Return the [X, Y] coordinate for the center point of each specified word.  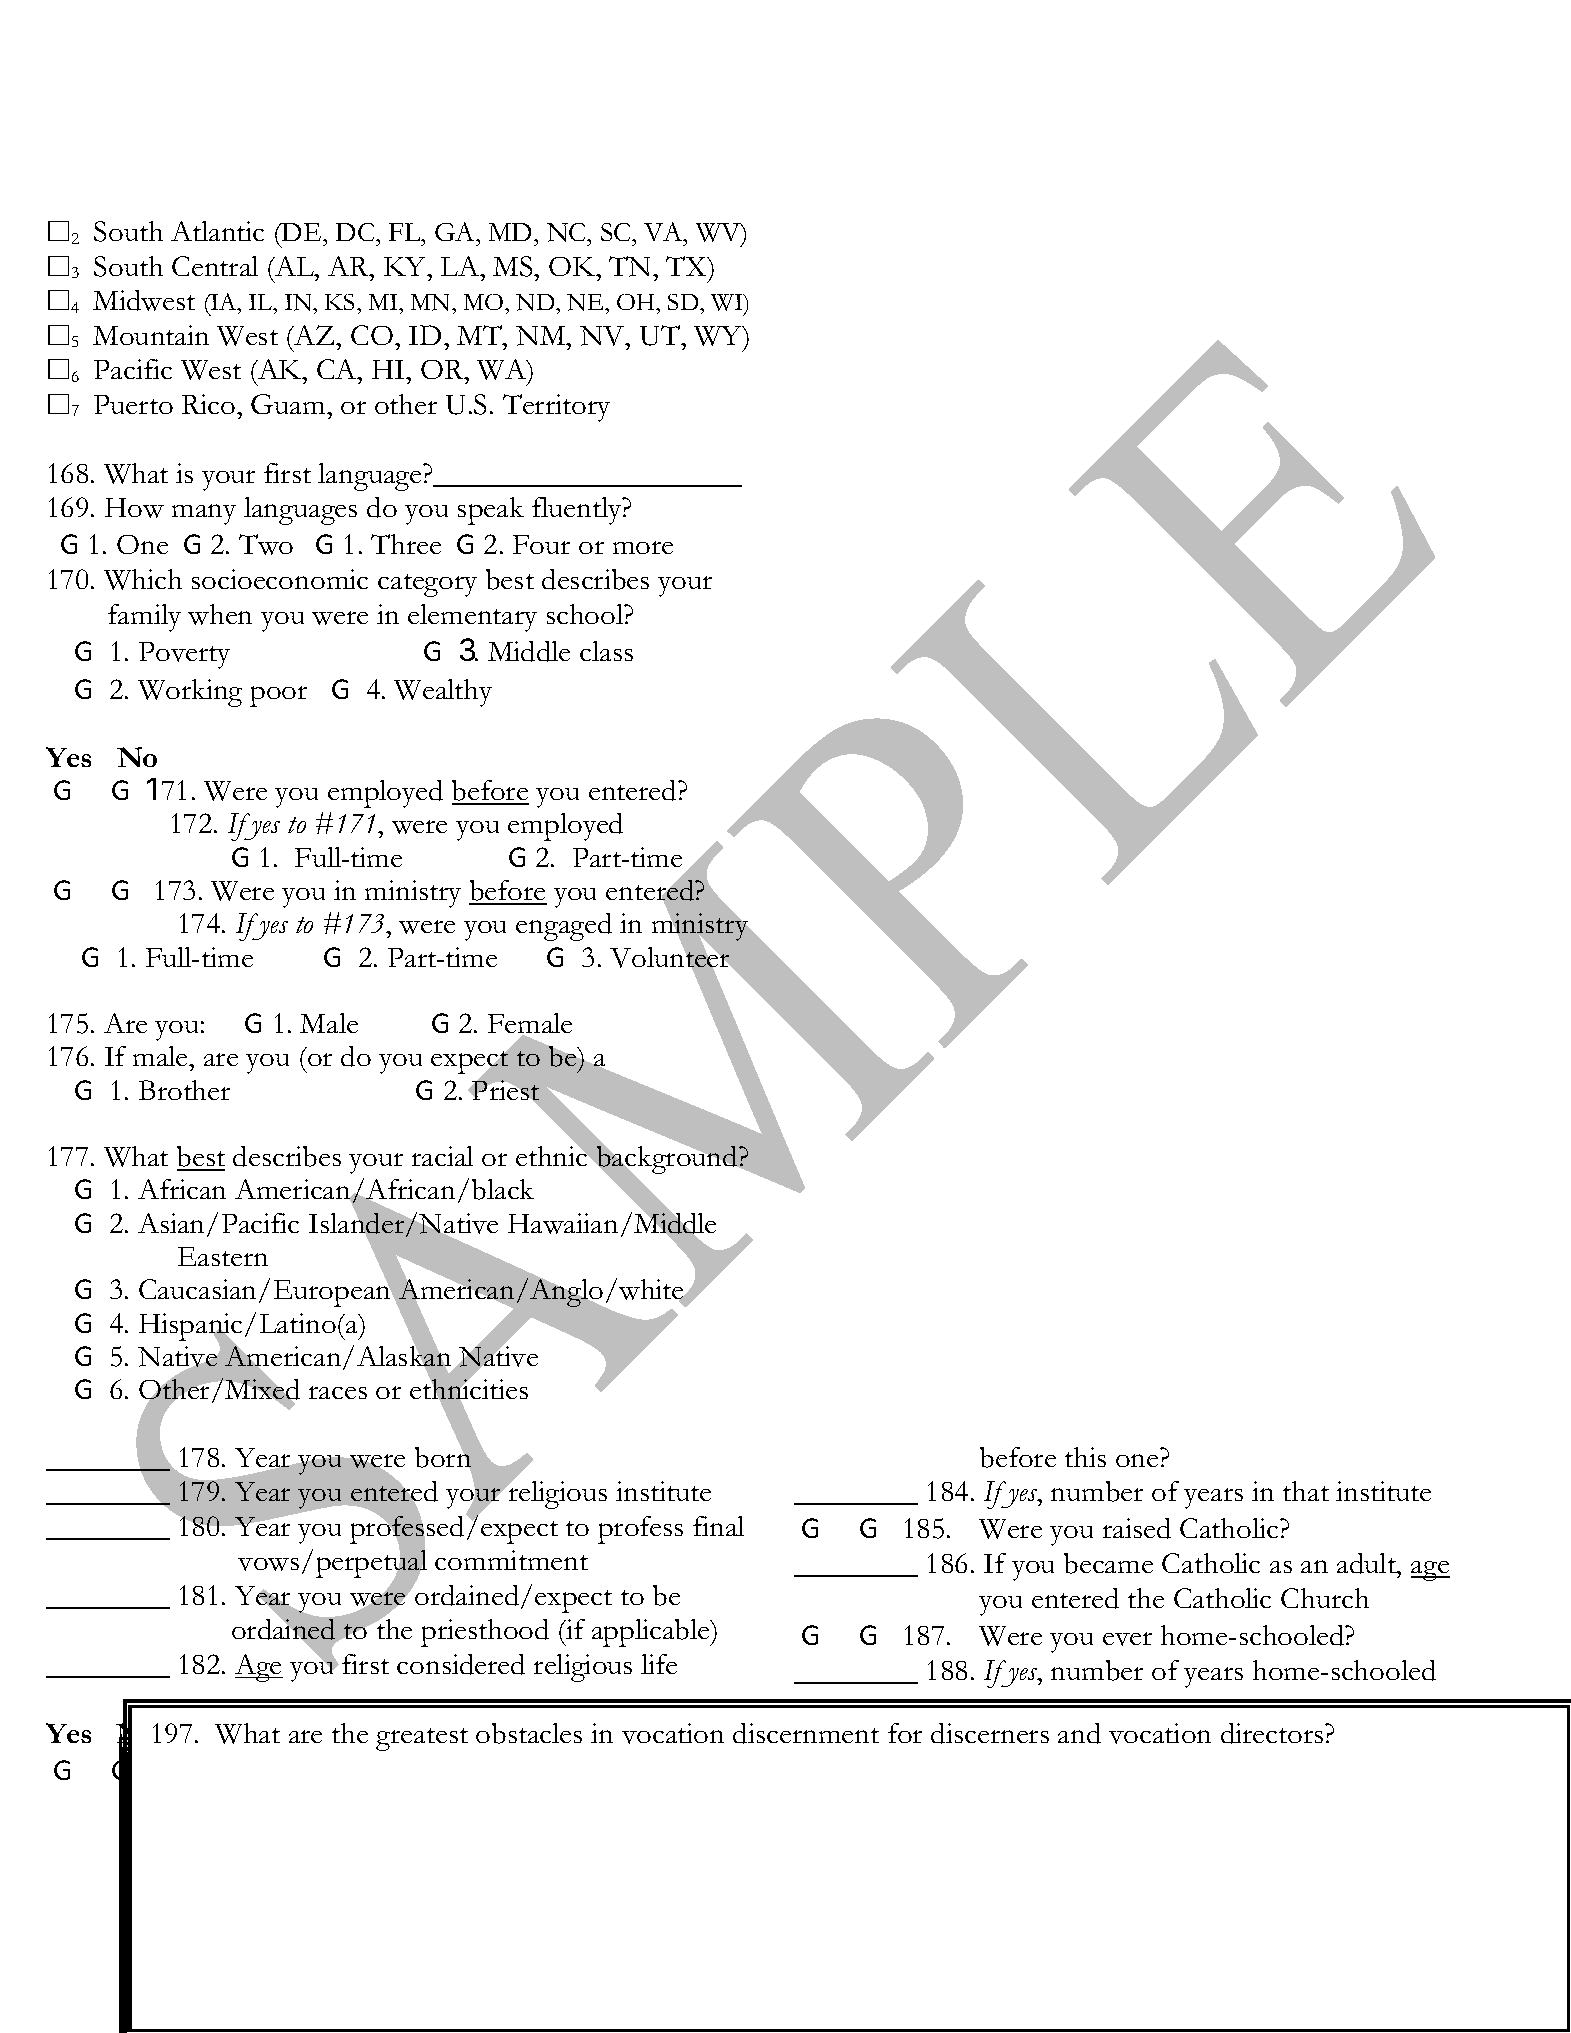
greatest [422, 1739]
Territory [556, 408]
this [1085, 1457]
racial [442, 1156]
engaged [564, 927]
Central [215, 266]
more [643, 547]
